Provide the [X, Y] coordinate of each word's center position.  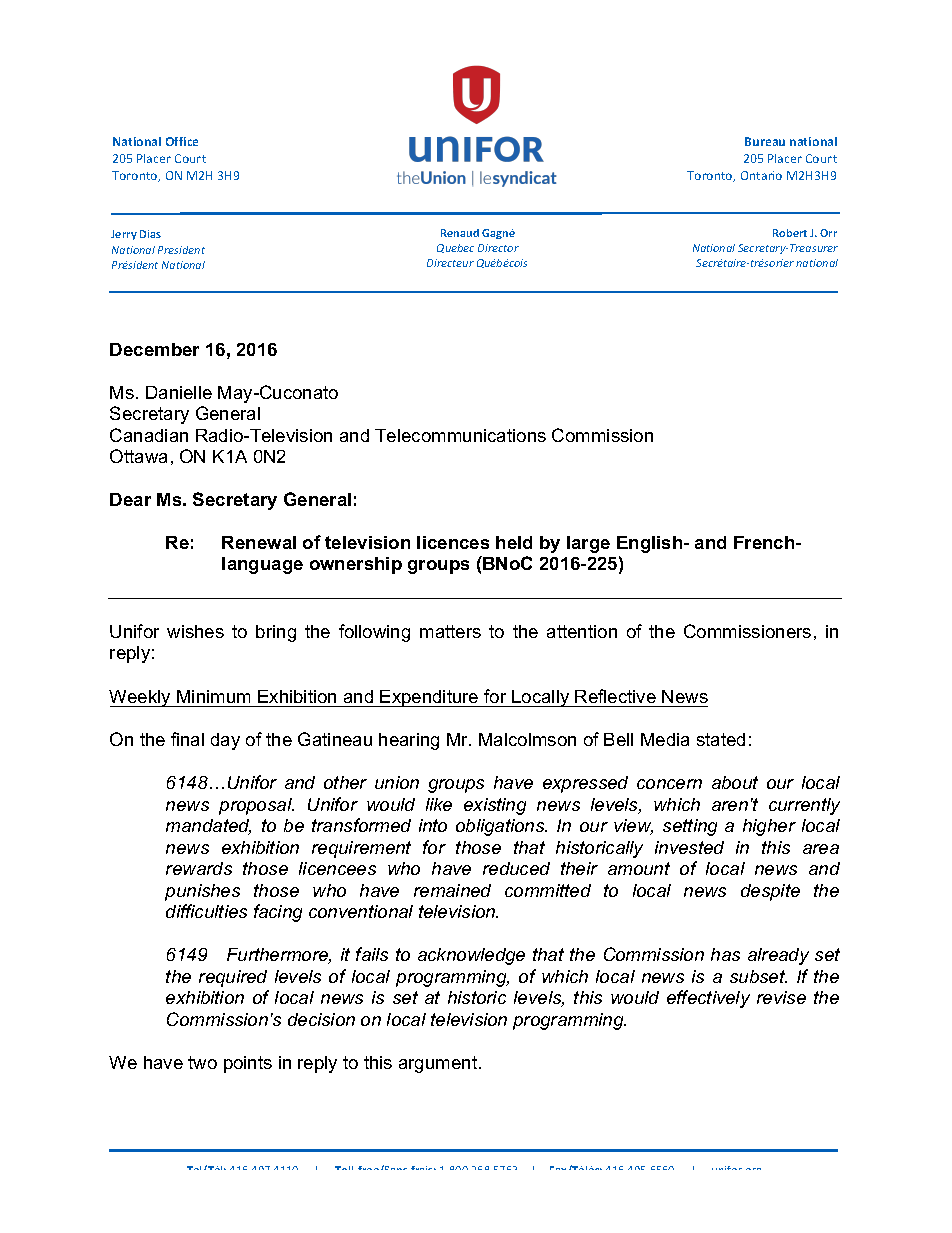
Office [182, 141]
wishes [195, 631]
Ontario [761, 175]
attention [582, 631]
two [202, 1062]
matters [450, 631]
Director [498, 248]
